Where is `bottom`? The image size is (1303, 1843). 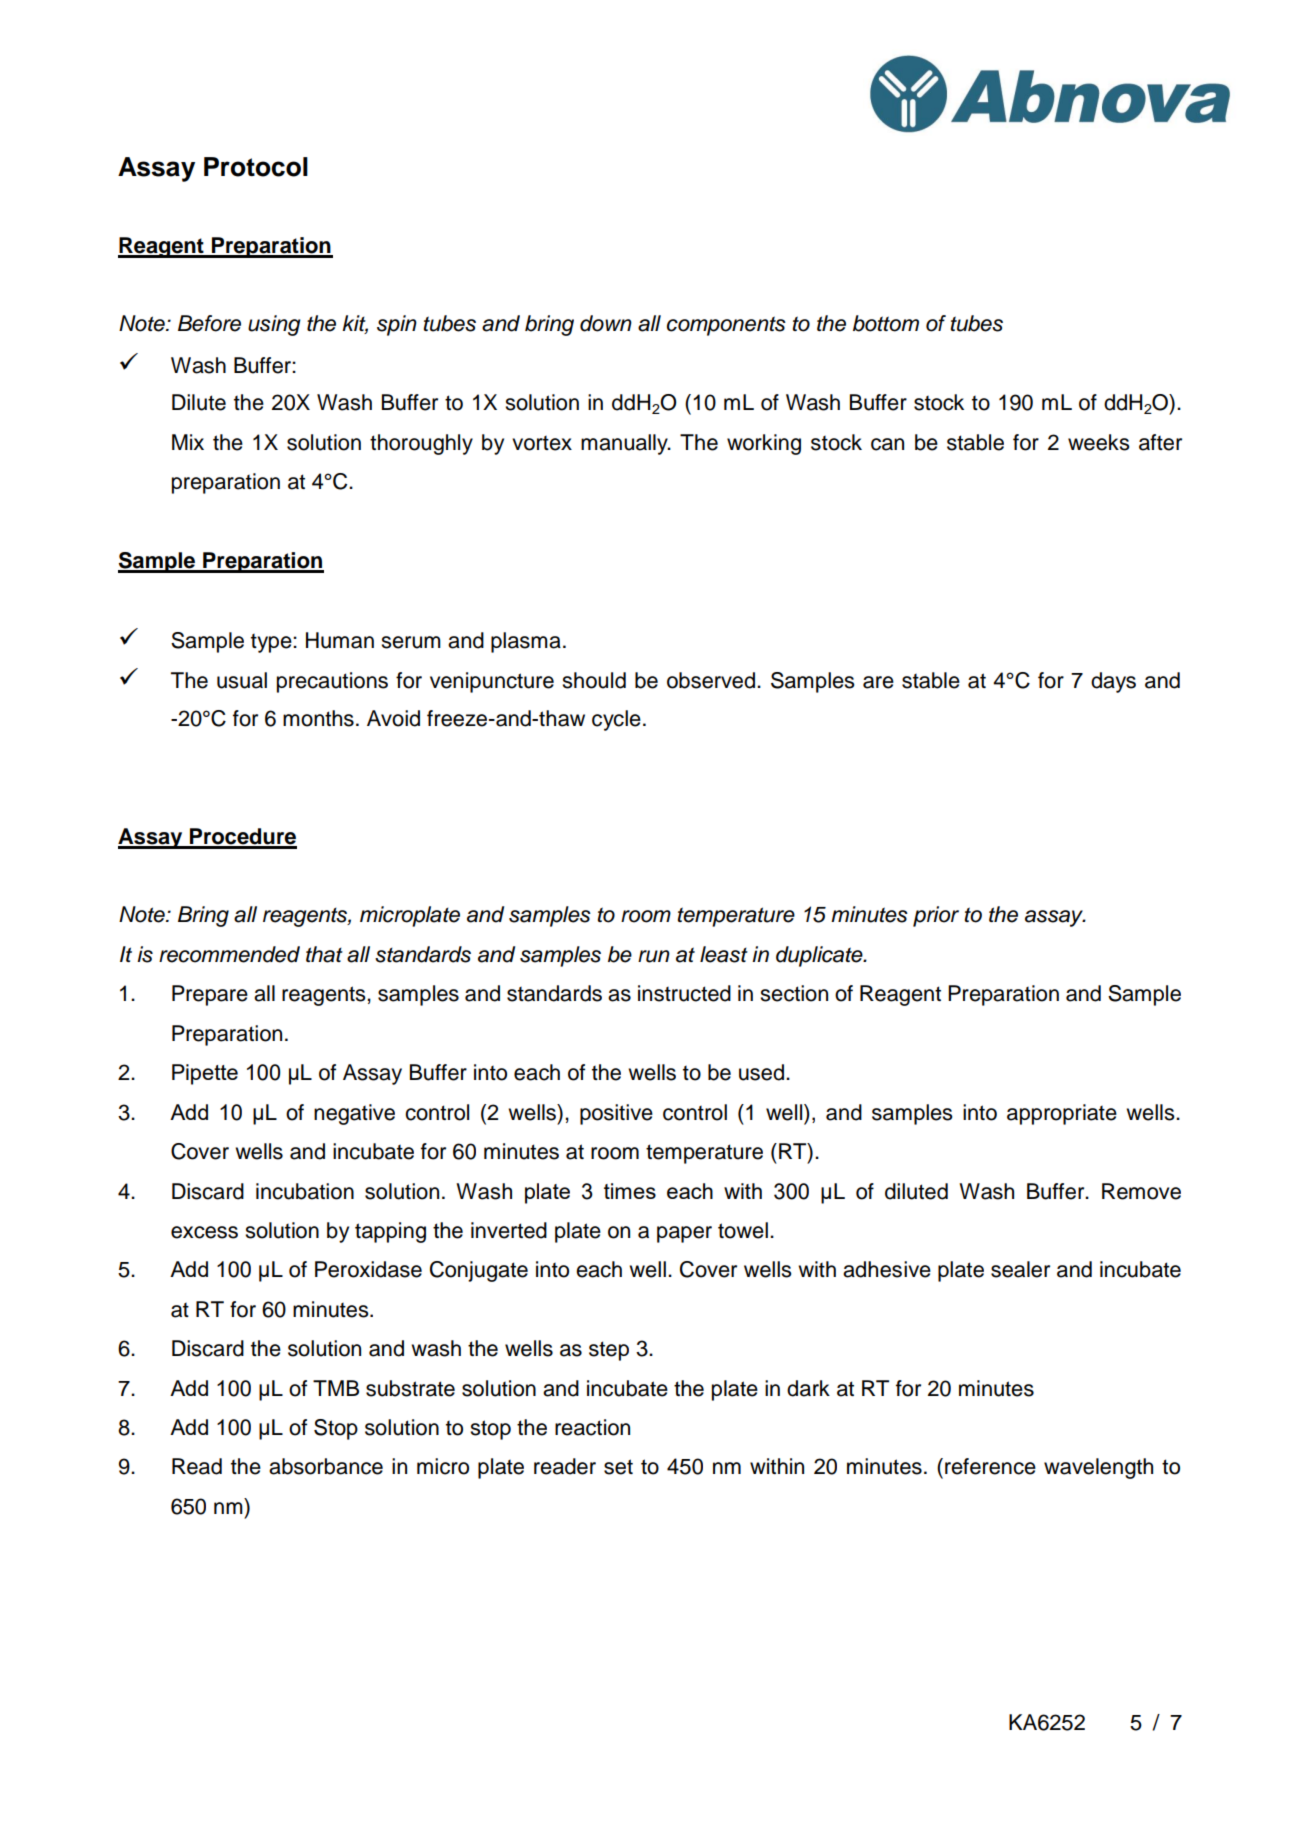
bottom is located at coordinates (886, 323).
